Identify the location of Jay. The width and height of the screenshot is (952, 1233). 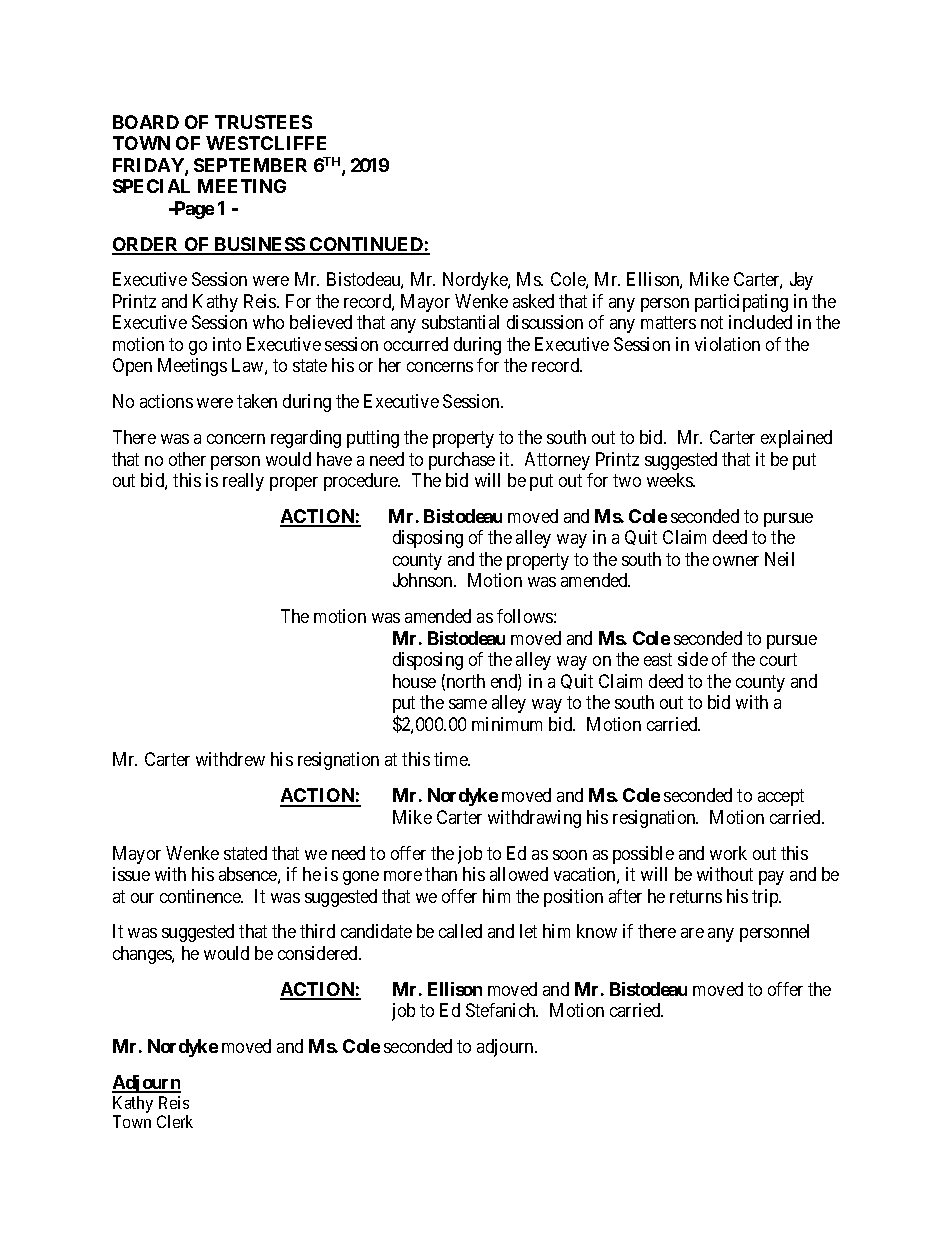
(801, 281).
